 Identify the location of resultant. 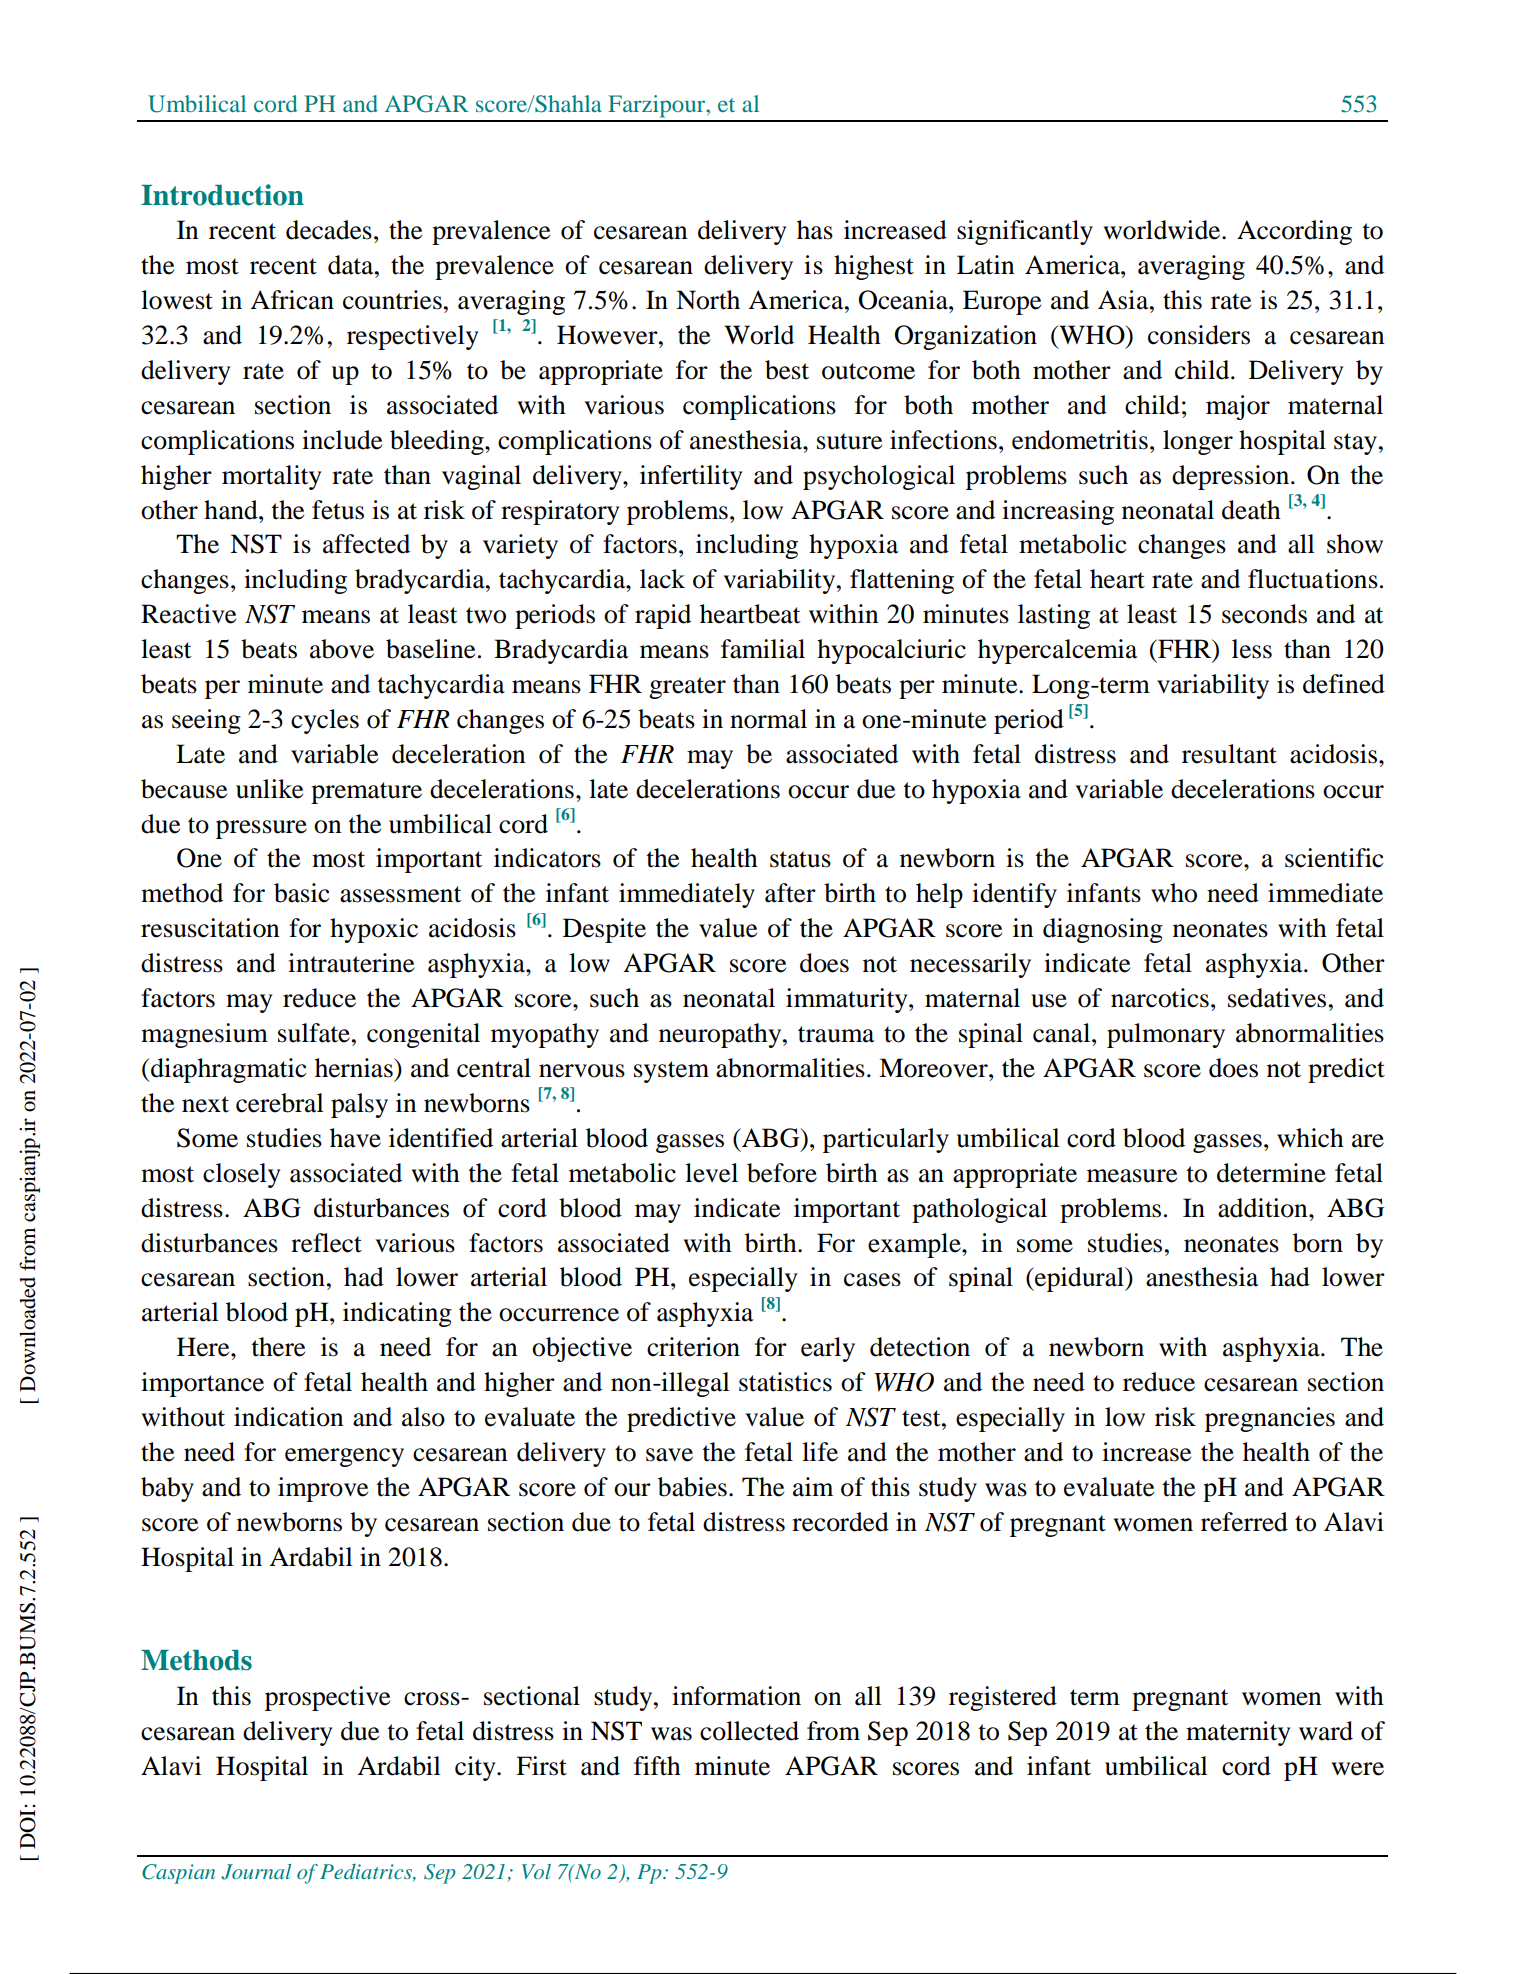
(1229, 754).
